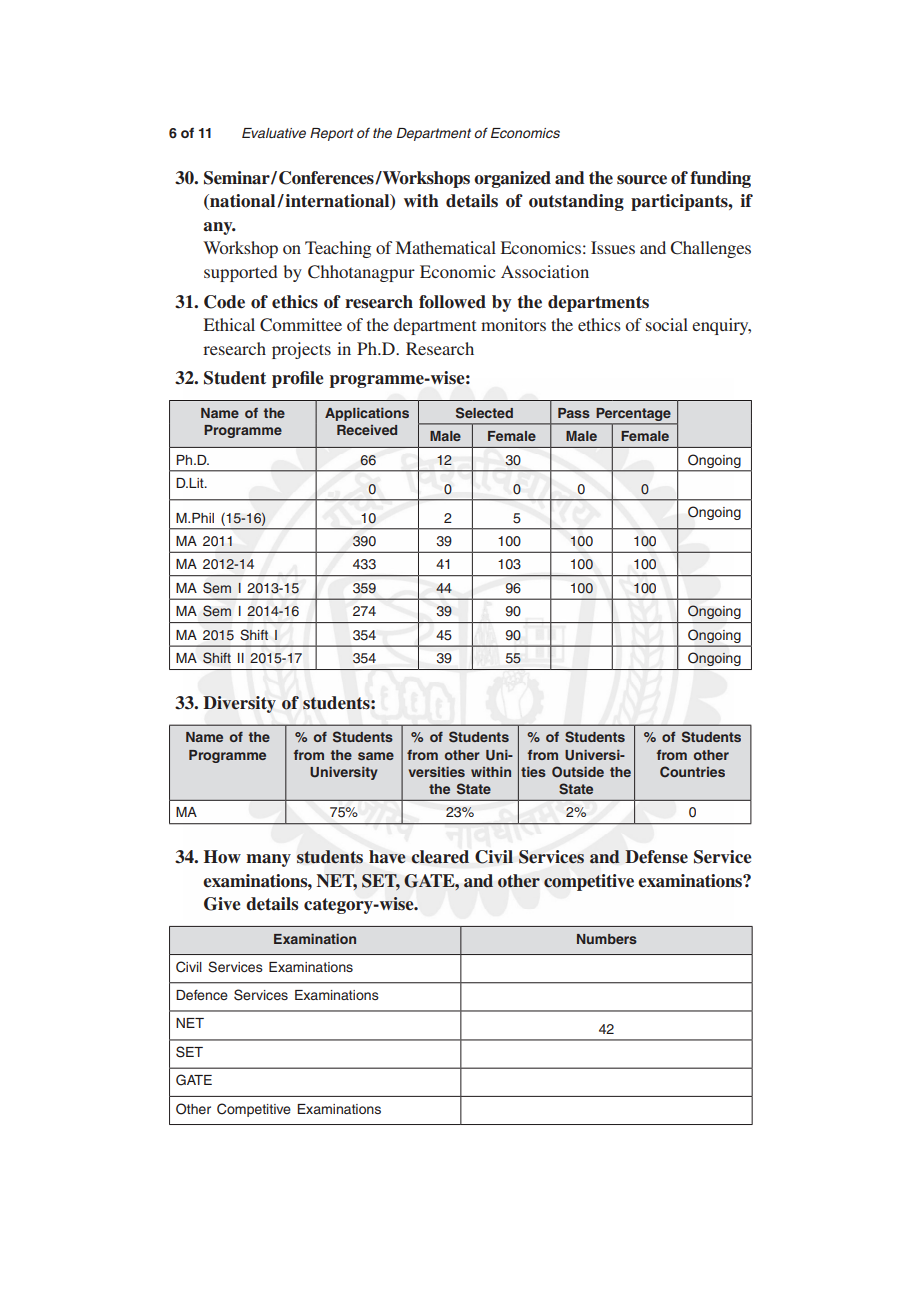 This document has height=1316, width=921. I want to click on Countries, so click(692, 771).
